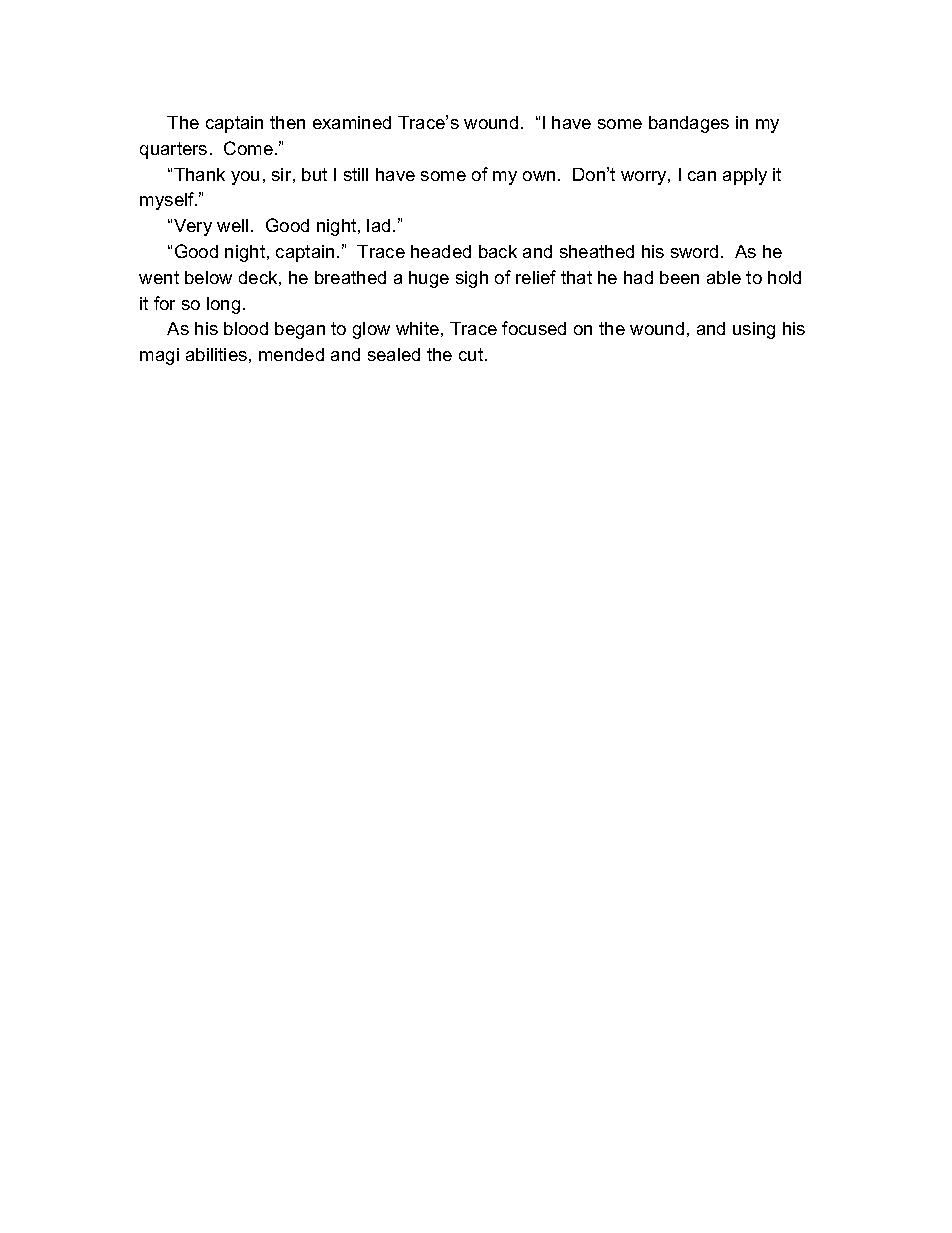 The width and height of the screenshot is (952, 1233). Describe the element at coordinates (498, 251) in the screenshot. I see `back` at that location.
